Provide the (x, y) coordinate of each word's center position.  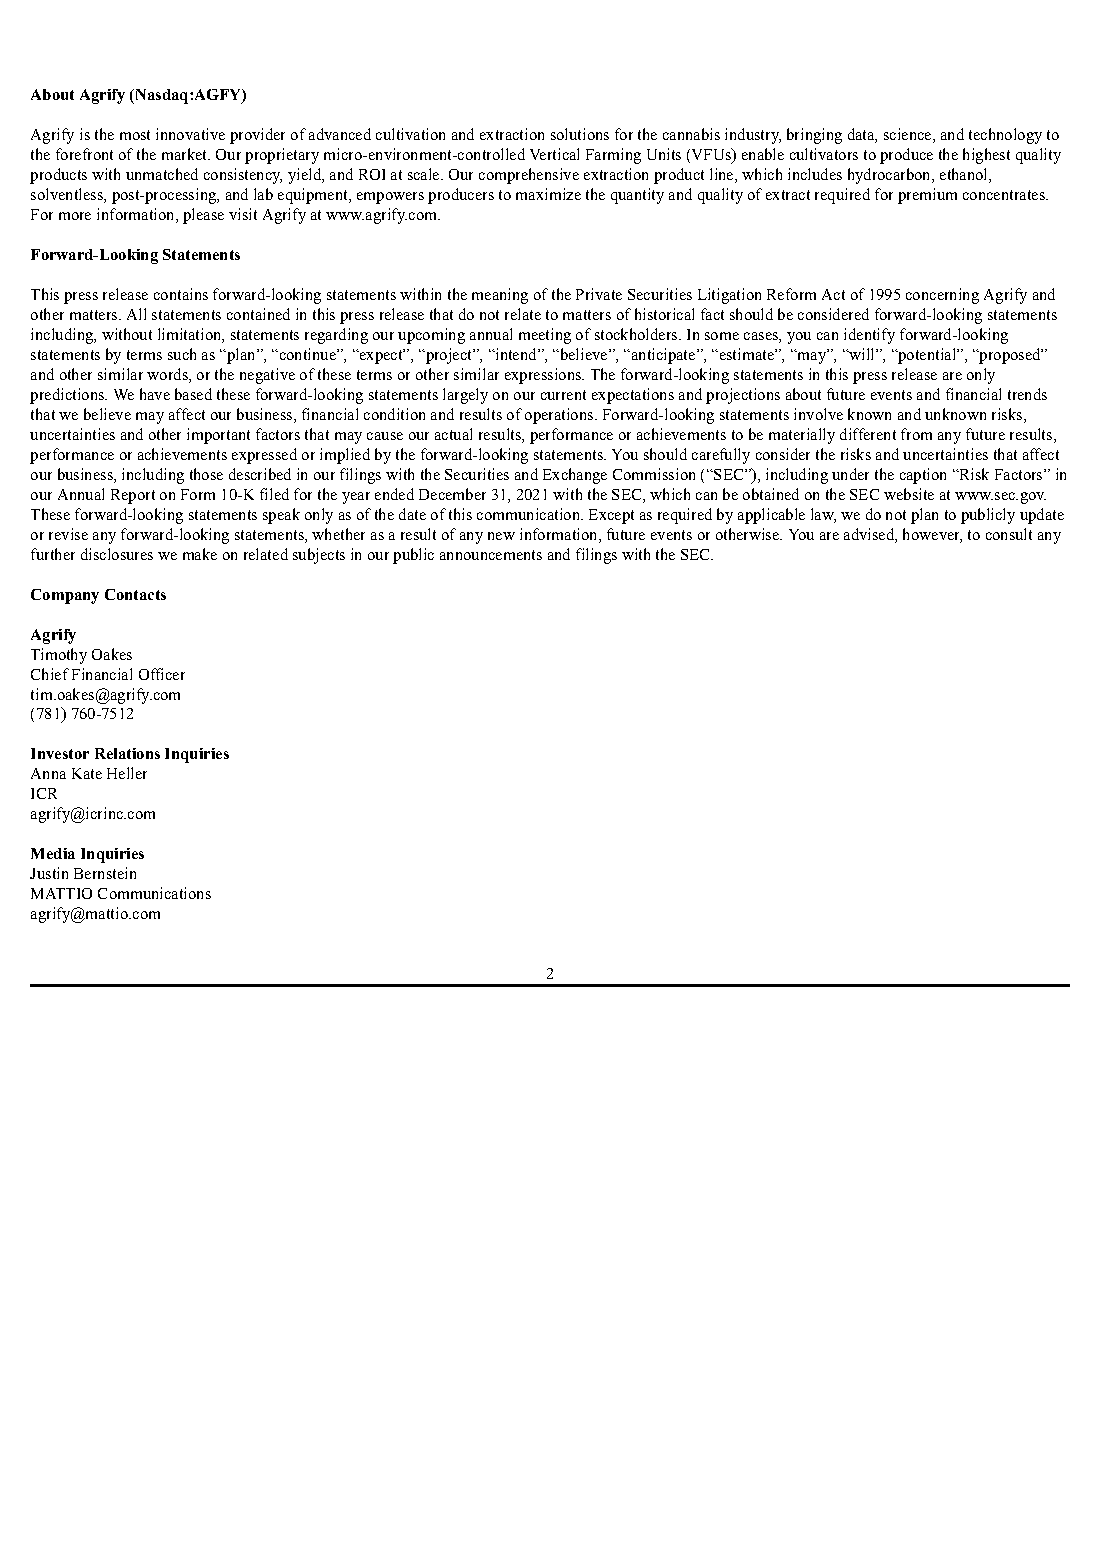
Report (133, 496)
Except (611, 516)
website (909, 494)
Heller (127, 773)
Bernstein (105, 873)
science (909, 135)
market (185, 154)
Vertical (554, 154)
